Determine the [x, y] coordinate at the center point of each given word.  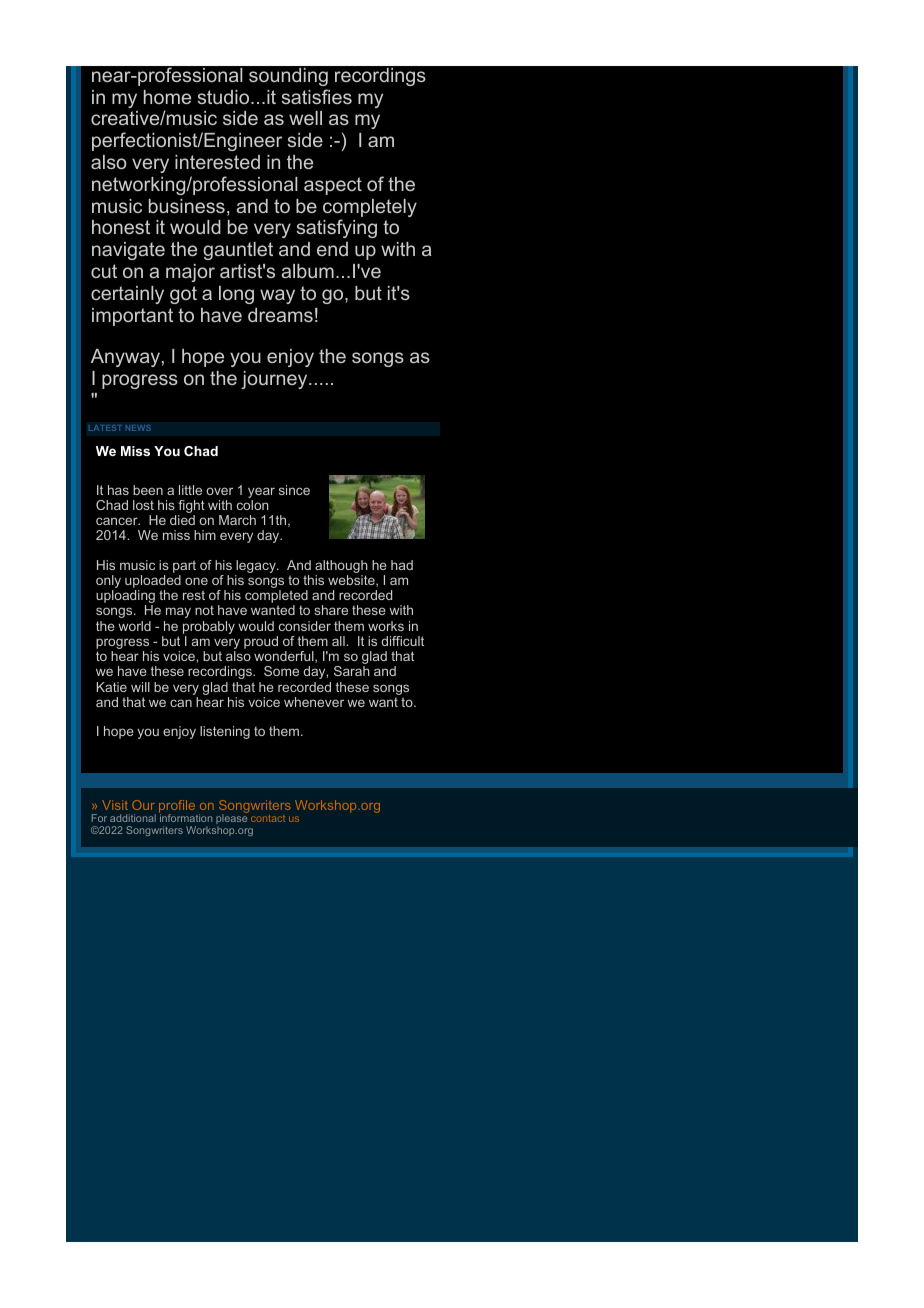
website [352, 581]
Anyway [125, 358]
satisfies [317, 96]
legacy [257, 566]
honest [121, 227]
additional [133, 818]
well [305, 118]
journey [275, 380]
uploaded [153, 581]
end [332, 249]
